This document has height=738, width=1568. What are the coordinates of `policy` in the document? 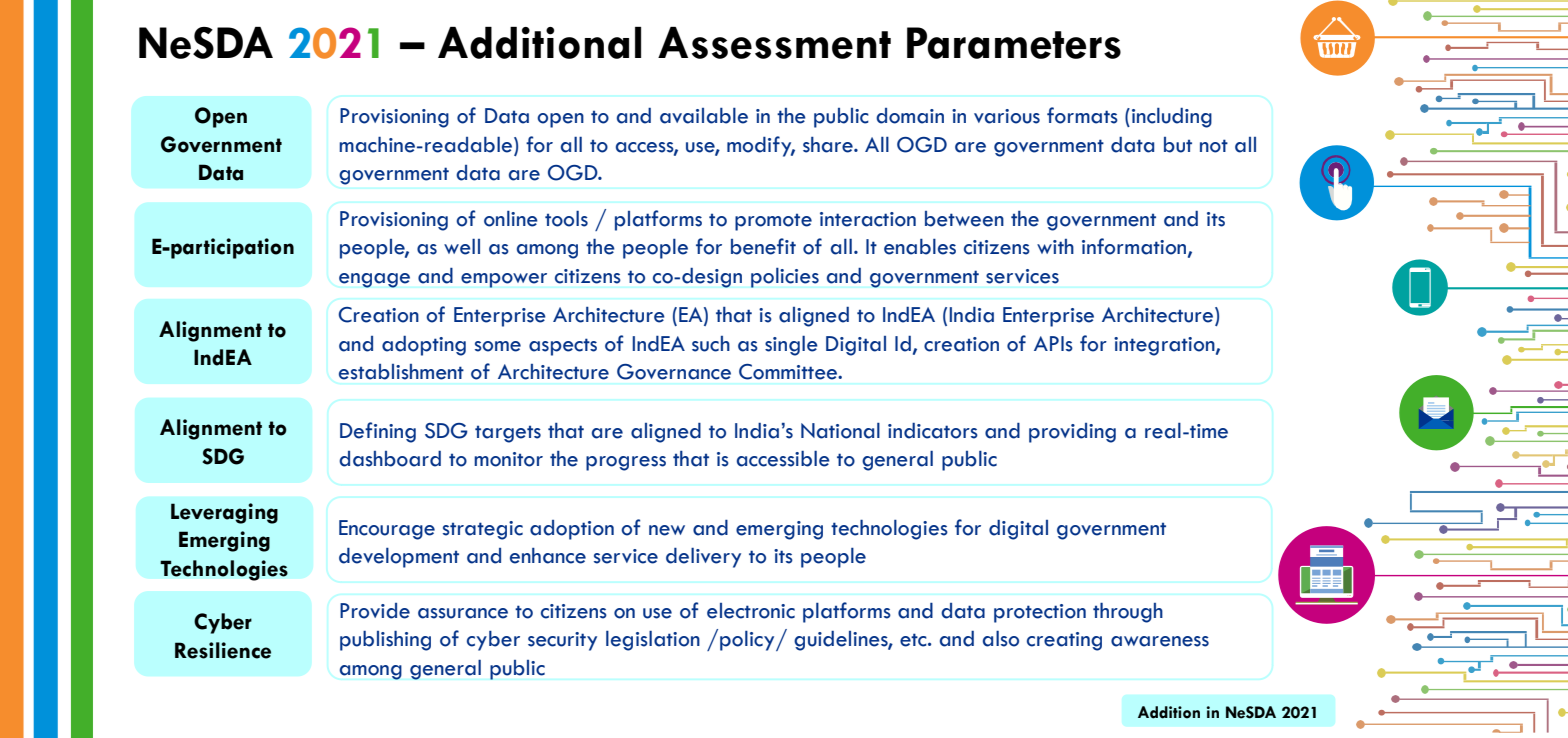 It's located at (748, 641).
